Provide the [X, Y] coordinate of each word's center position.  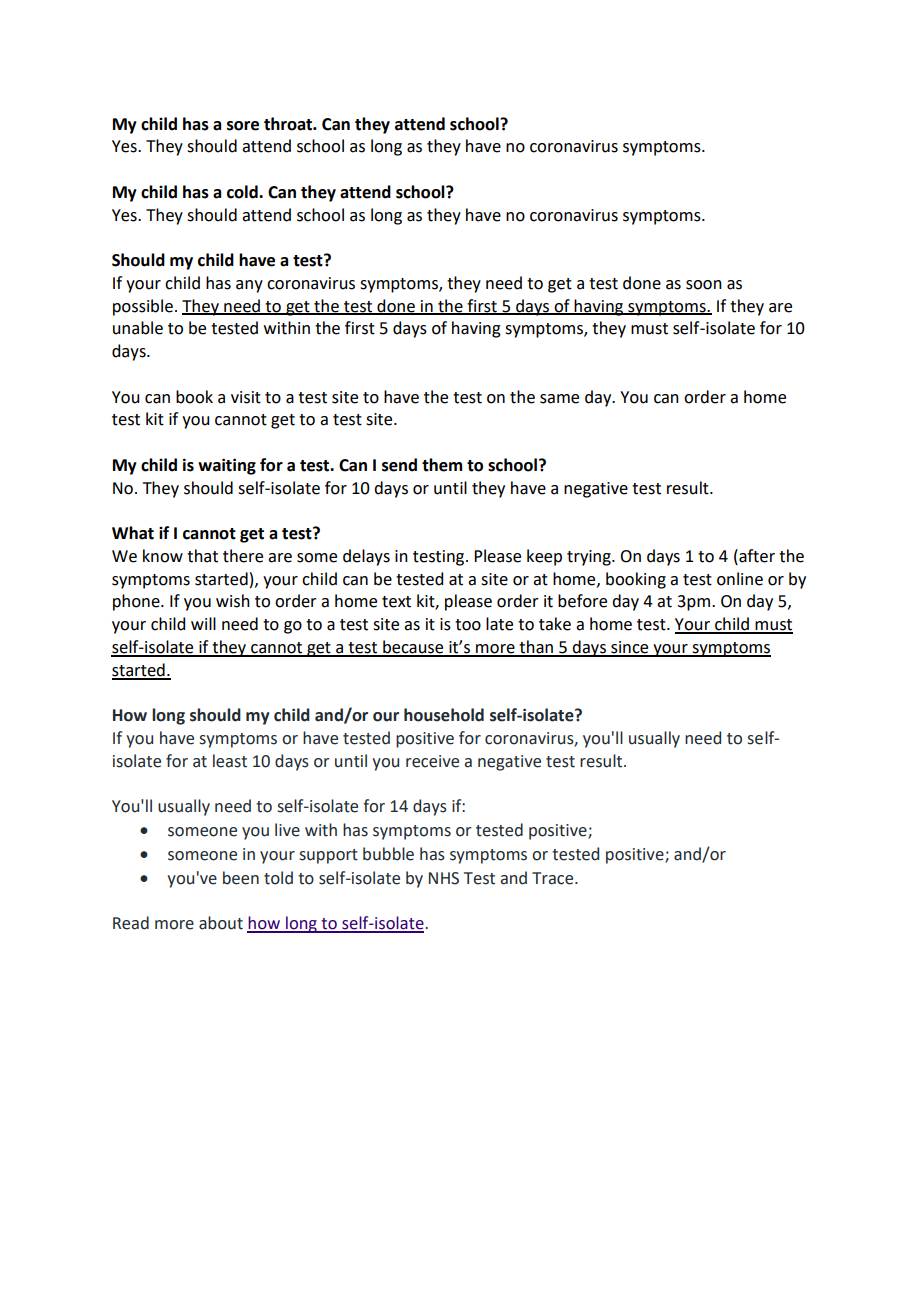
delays [366, 557]
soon [704, 285]
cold [243, 192]
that [202, 556]
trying [590, 558]
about [221, 923]
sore [243, 126]
